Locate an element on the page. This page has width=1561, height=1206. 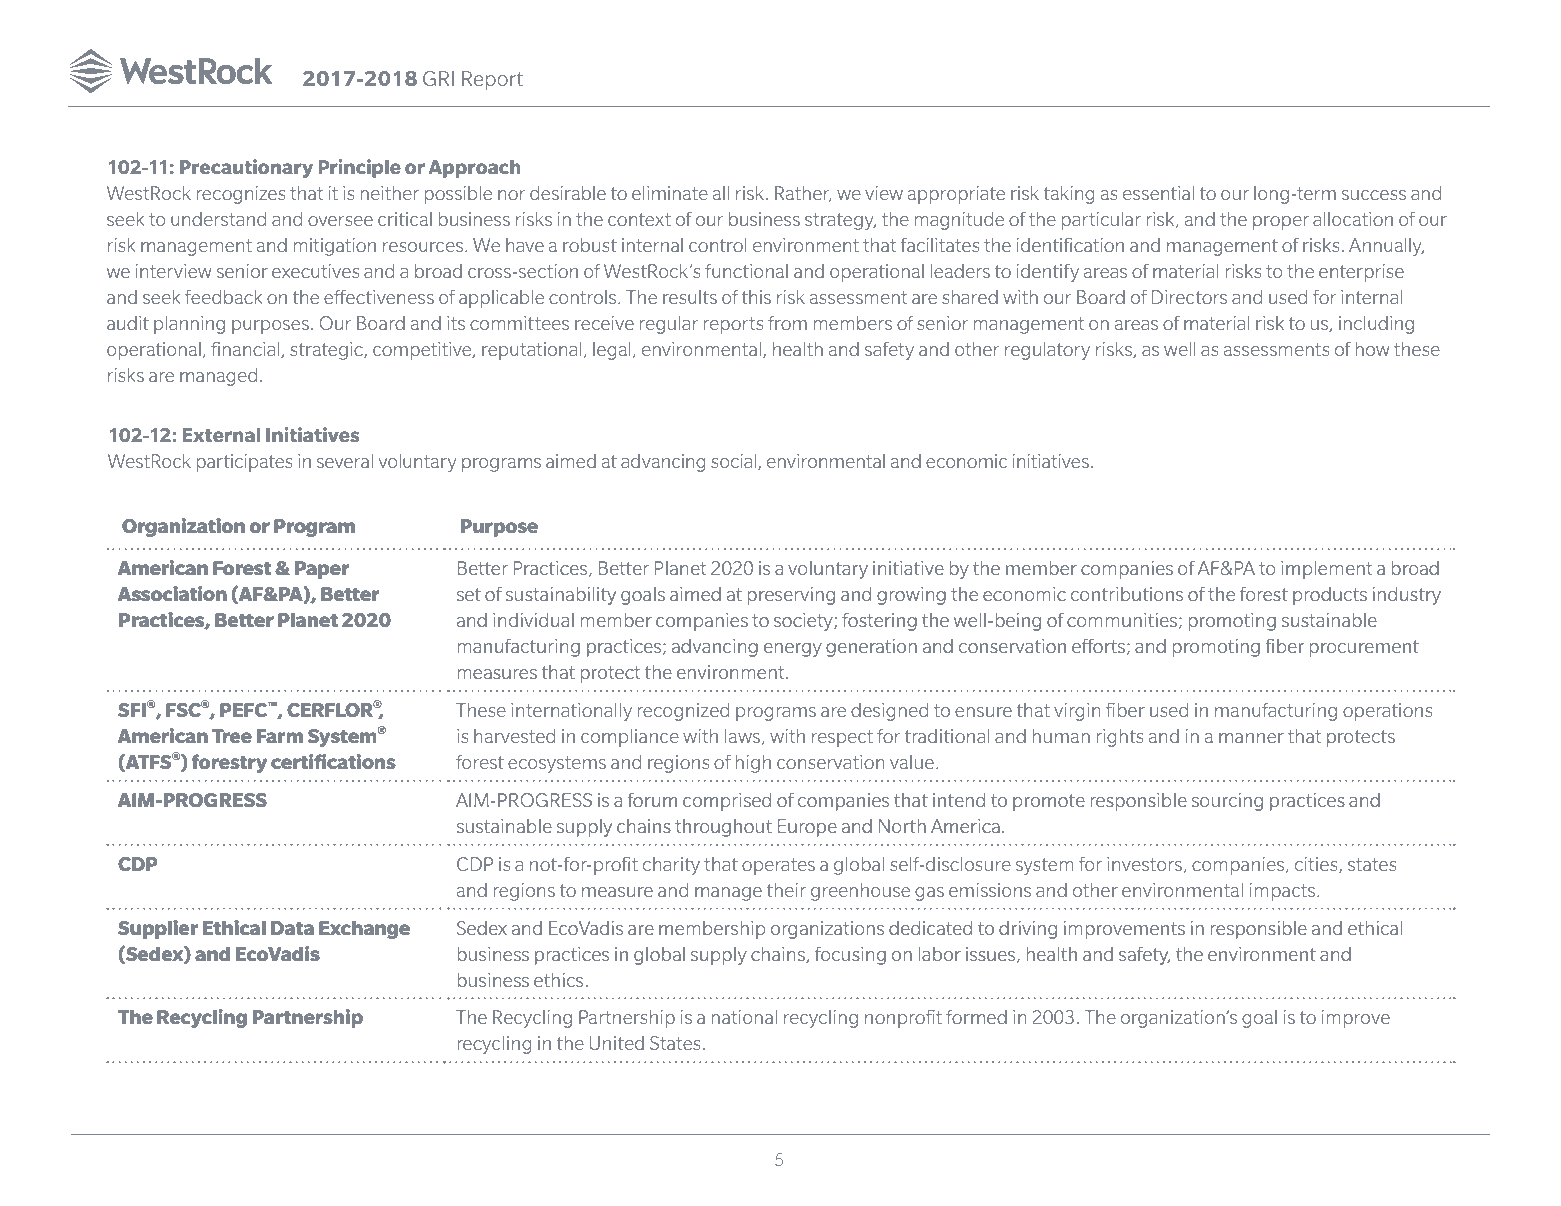
Precautionary is located at coordinates (246, 168).
